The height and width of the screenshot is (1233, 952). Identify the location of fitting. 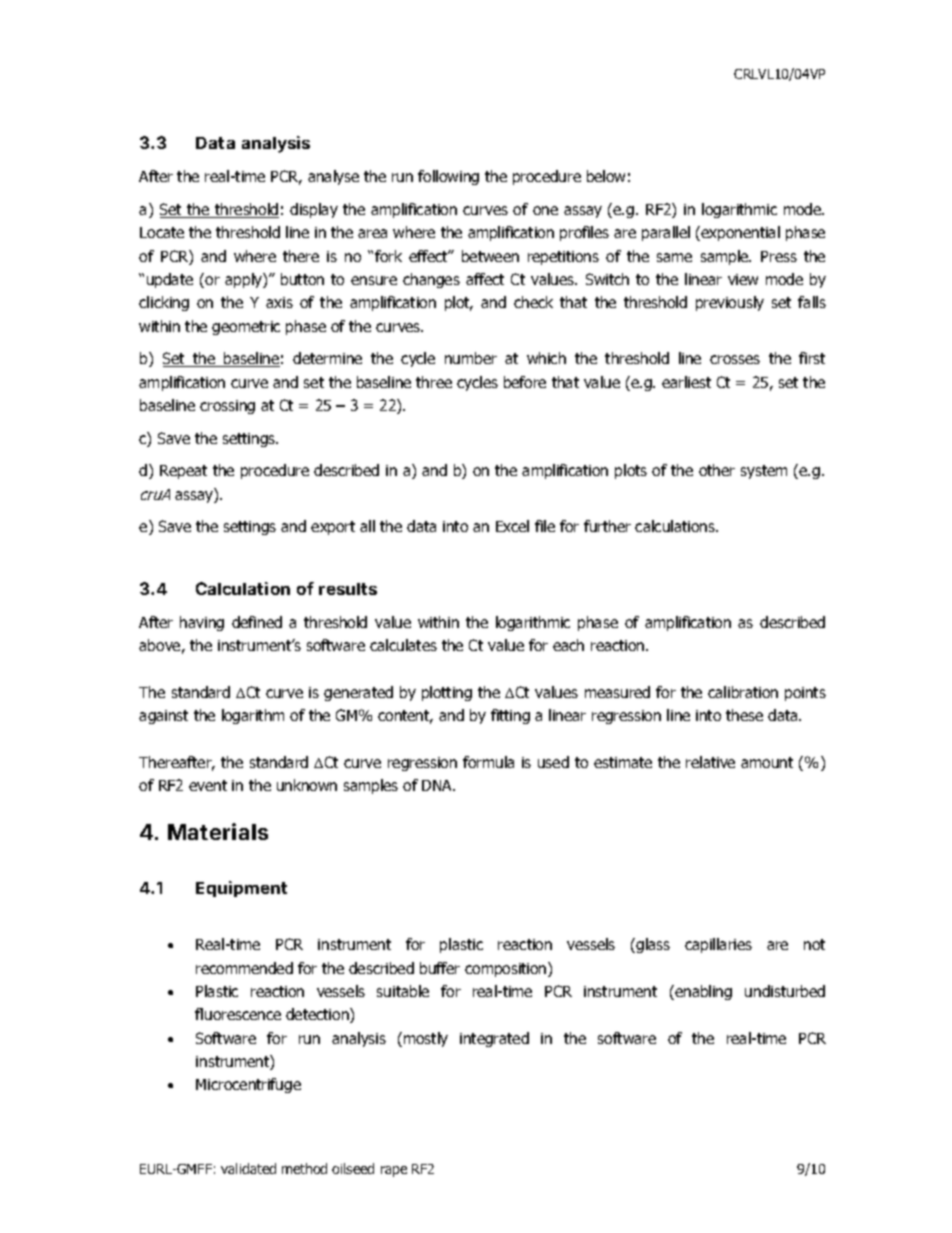
(510, 716).
